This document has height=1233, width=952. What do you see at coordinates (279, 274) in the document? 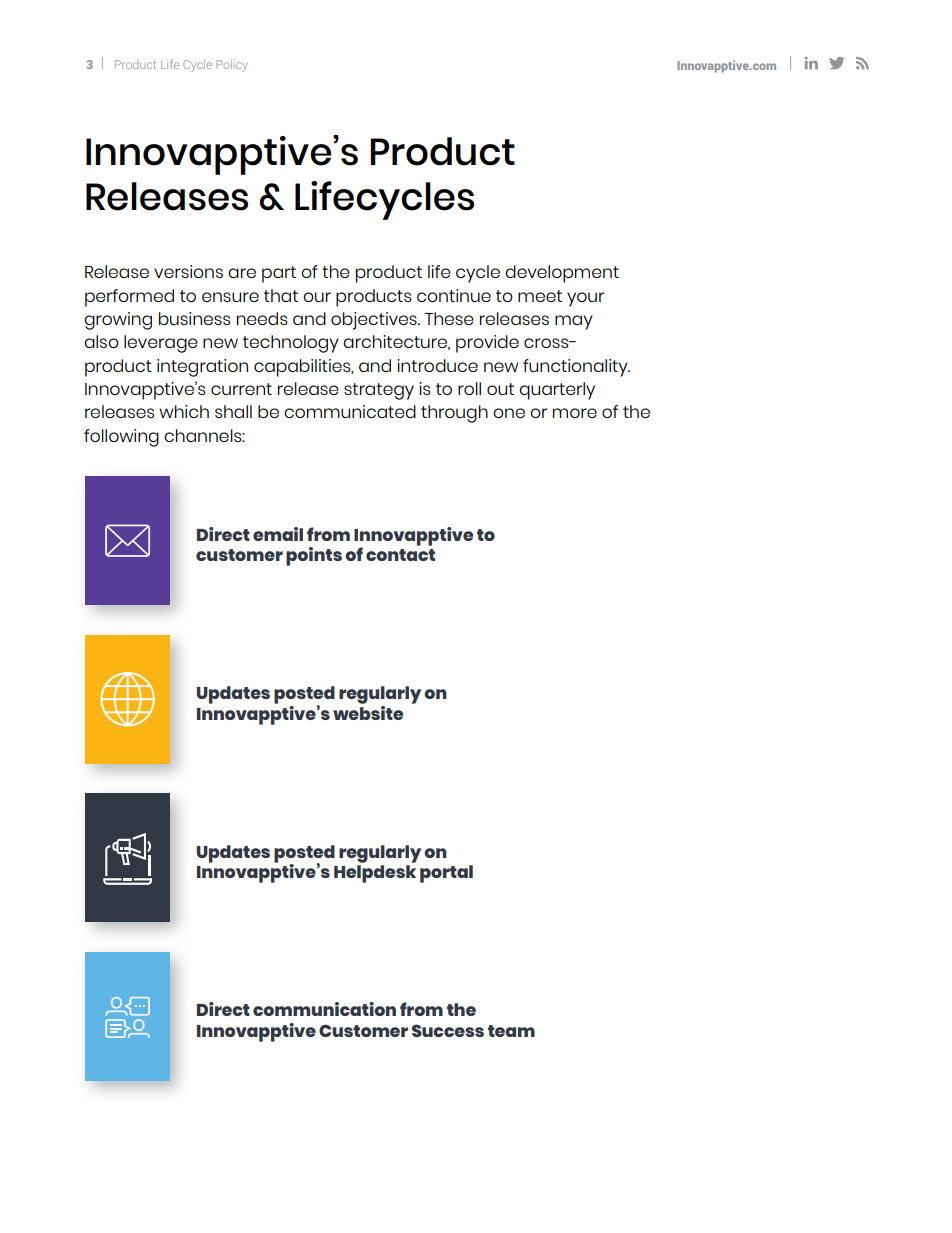
I see `part` at bounding box center [279, 274].
